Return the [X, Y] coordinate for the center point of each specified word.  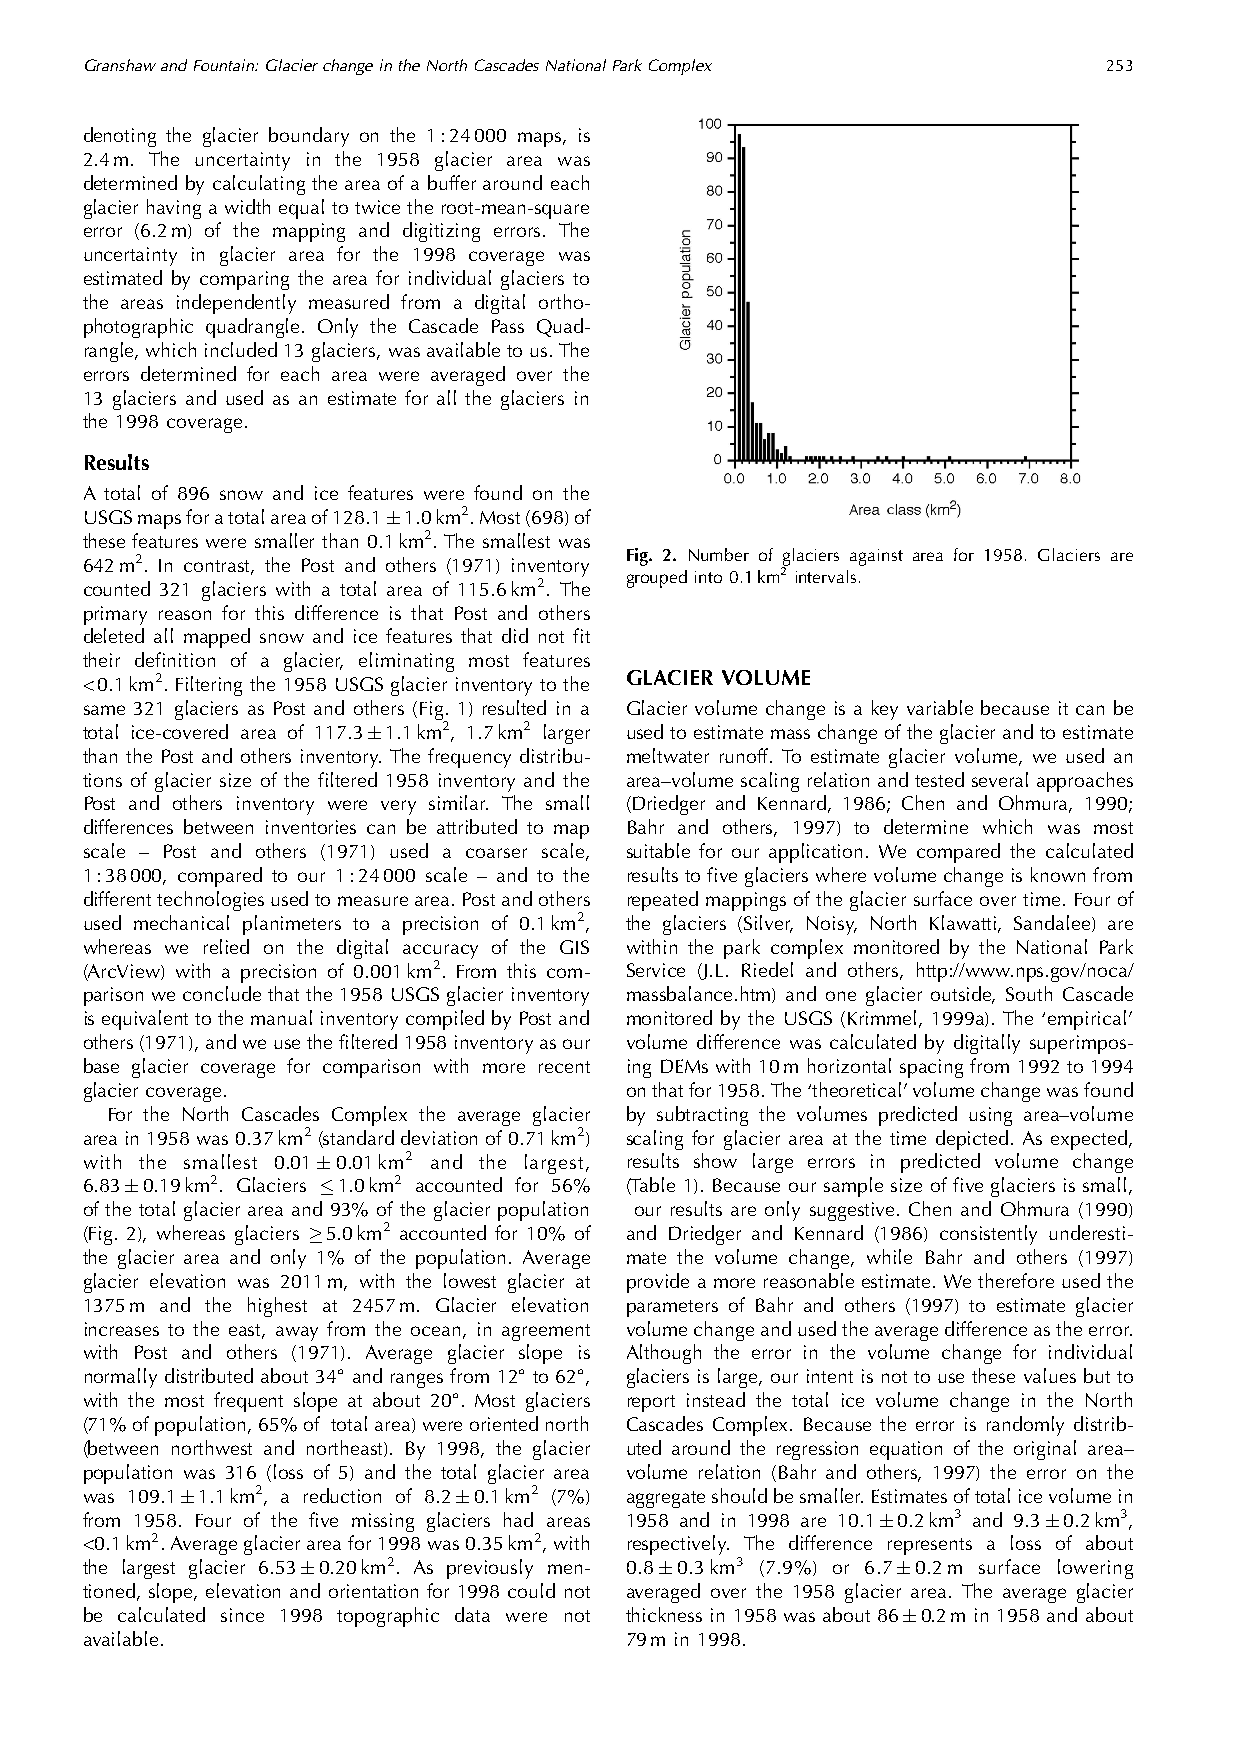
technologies [210, 901]
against [876, 557]
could [531, 1590]
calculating [259, 185]
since [242, 1615]
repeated [663, 901]
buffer [452, 182]
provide [658, 1283]
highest [277, 1307]
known [1058, 874]
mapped [217, 638]
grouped [657, 579]
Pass [508, 326]
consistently [988, 1235]
